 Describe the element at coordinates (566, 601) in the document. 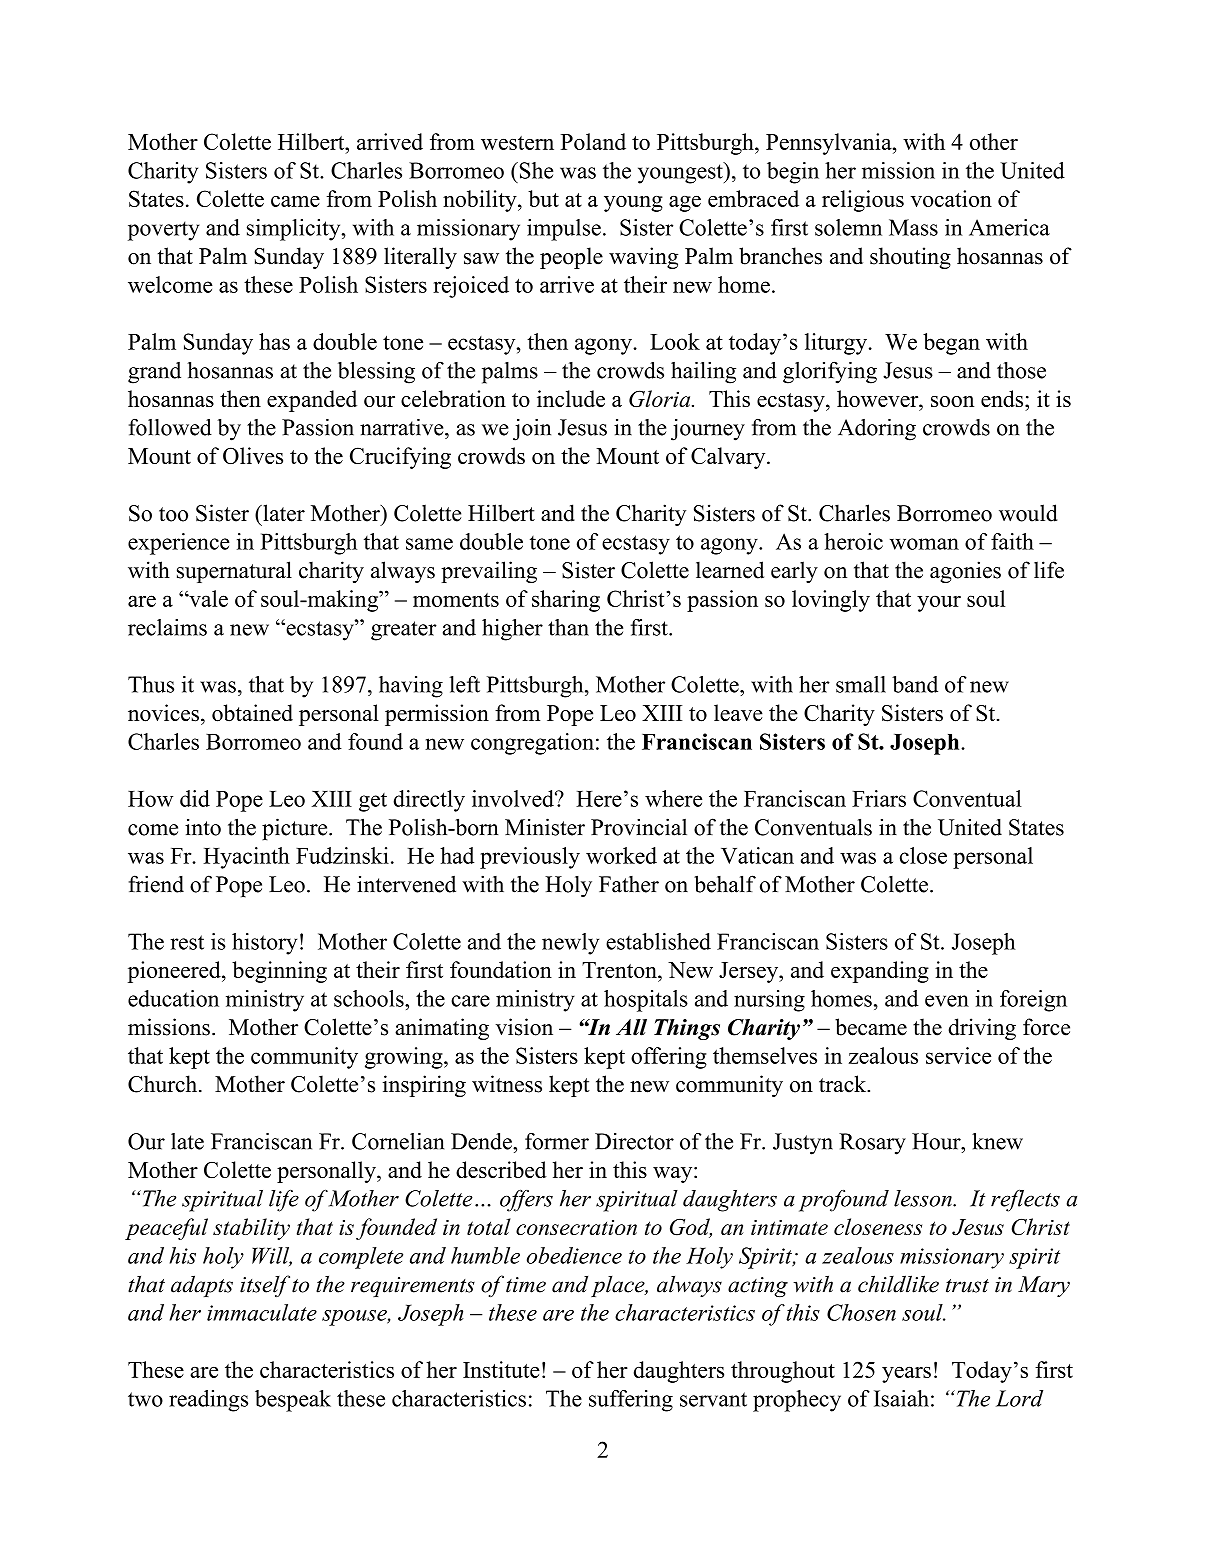

I see `sharing` at that location.
